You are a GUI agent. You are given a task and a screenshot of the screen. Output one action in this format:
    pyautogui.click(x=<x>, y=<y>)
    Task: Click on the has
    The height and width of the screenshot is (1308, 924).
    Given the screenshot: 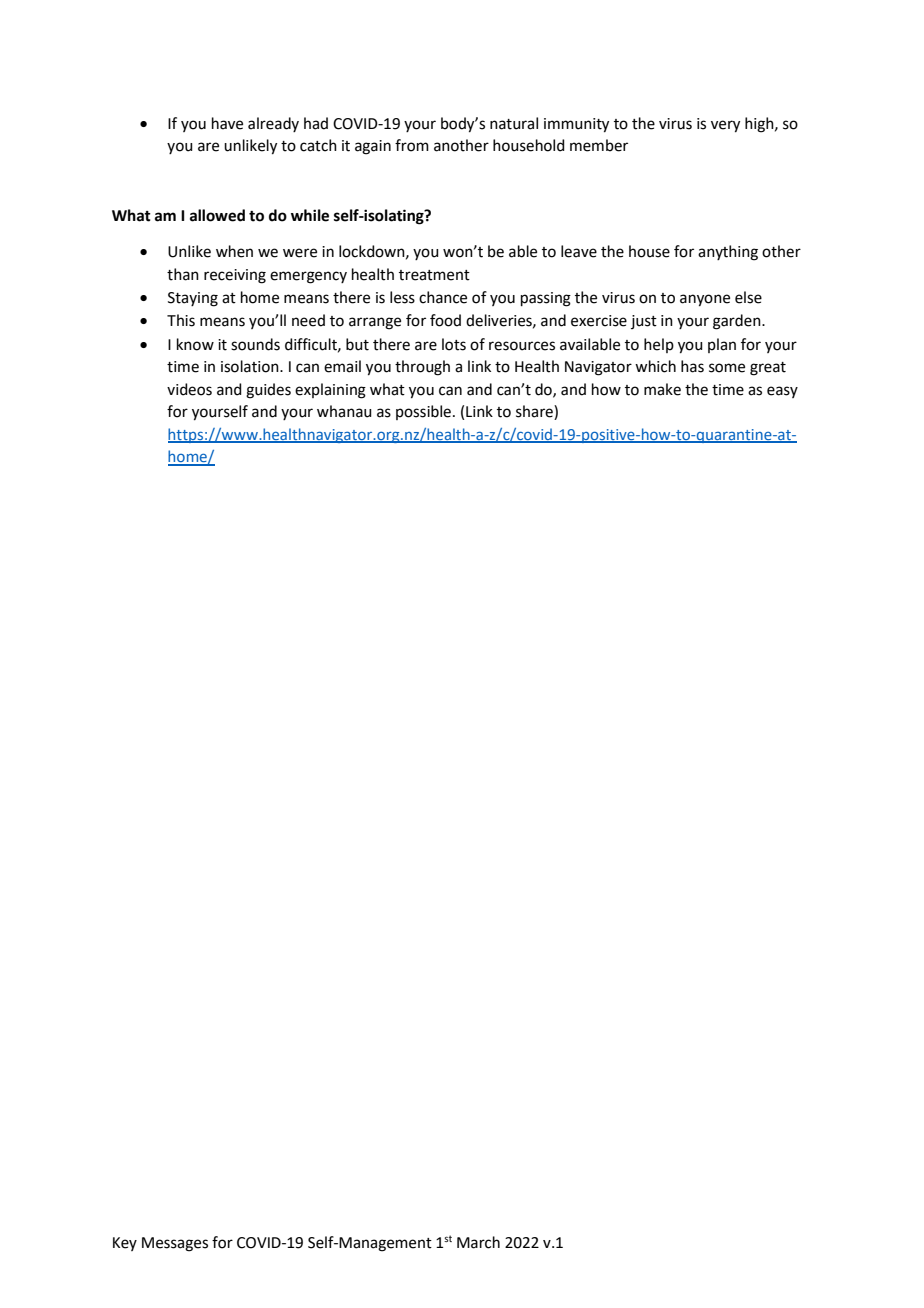 What is the action you would take?
    pyautogui.click(x=692, y=366)
